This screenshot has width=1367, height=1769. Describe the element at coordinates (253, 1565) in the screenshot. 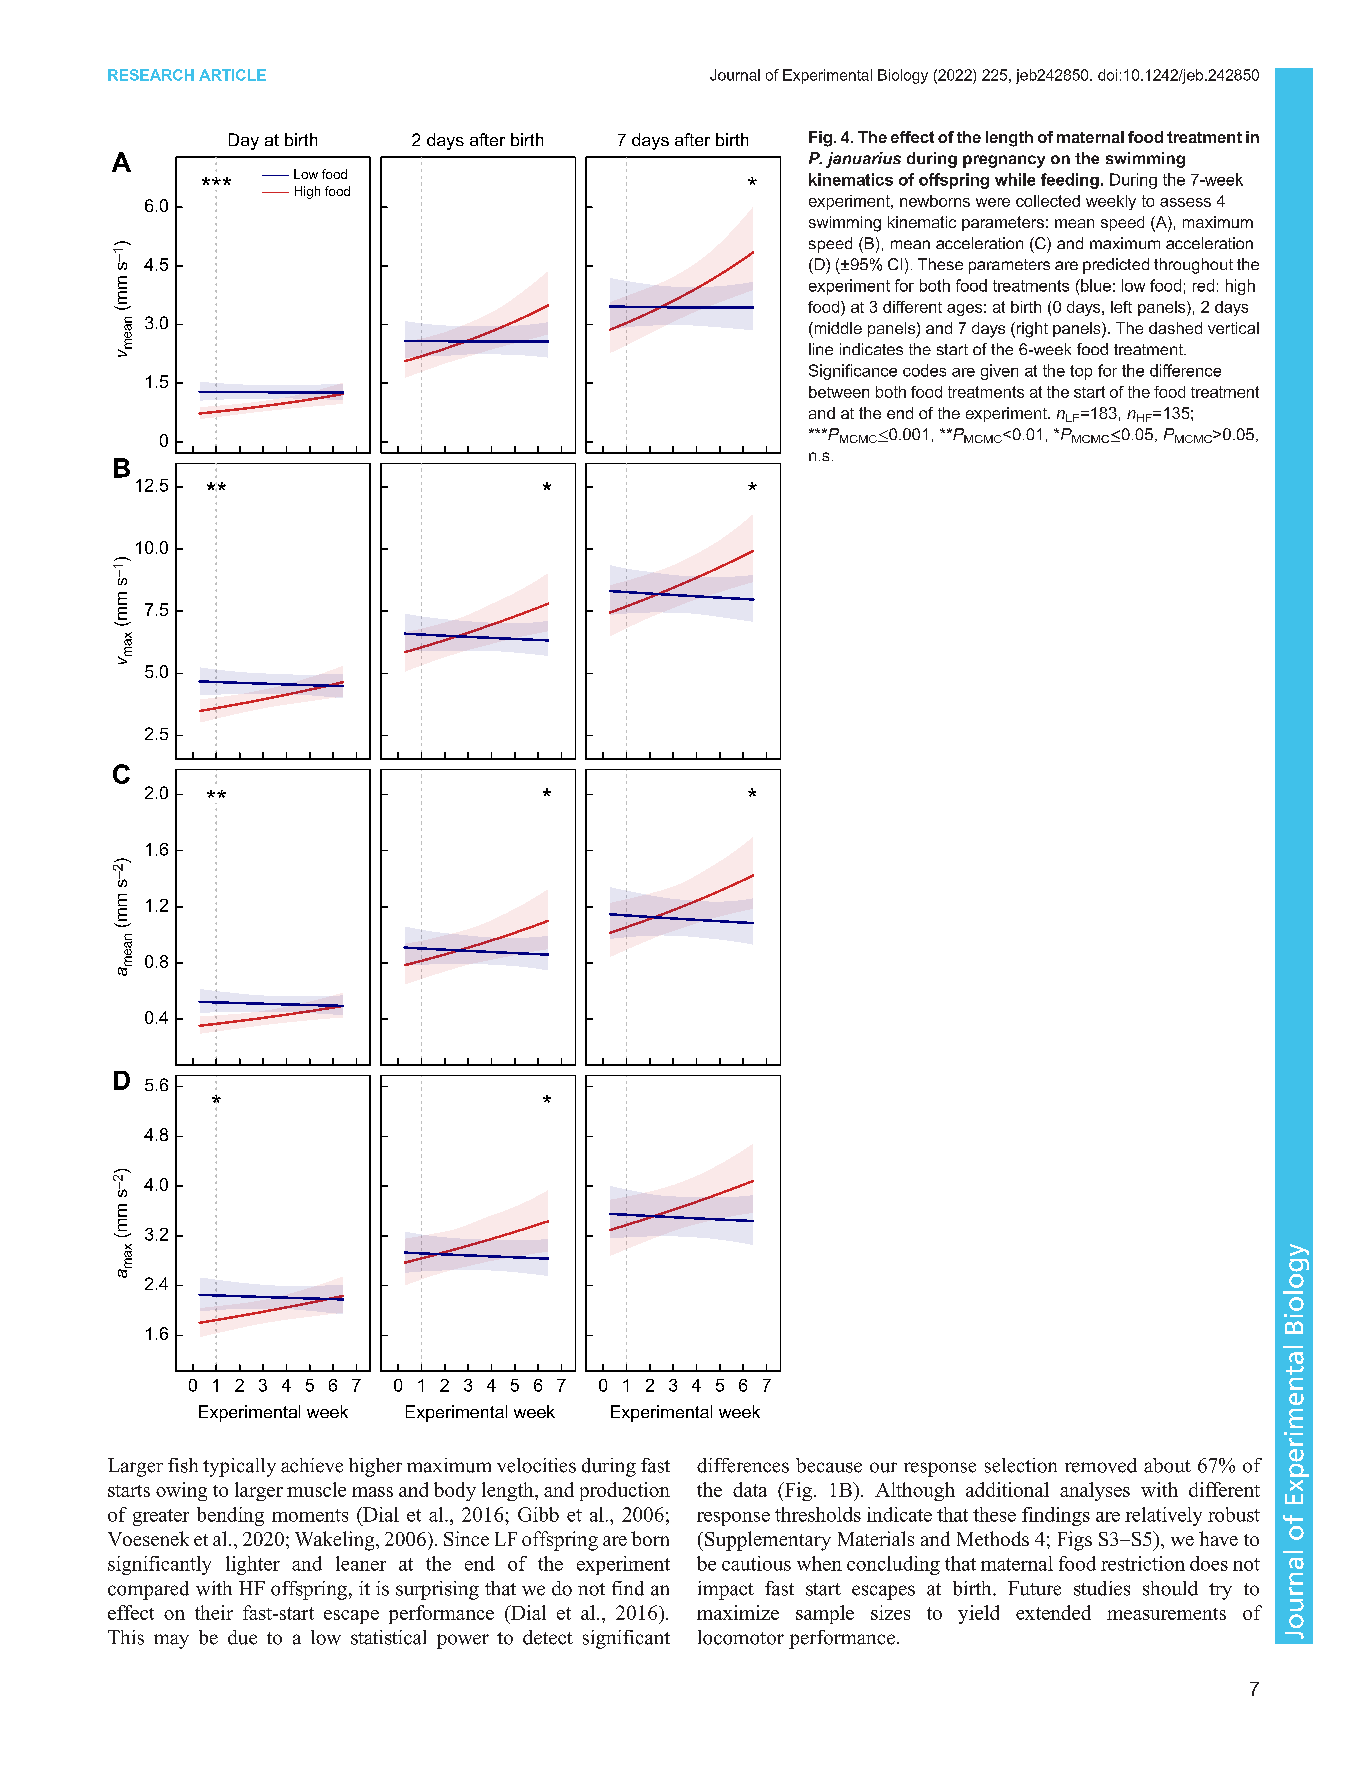

I see `lighter` at that location.
